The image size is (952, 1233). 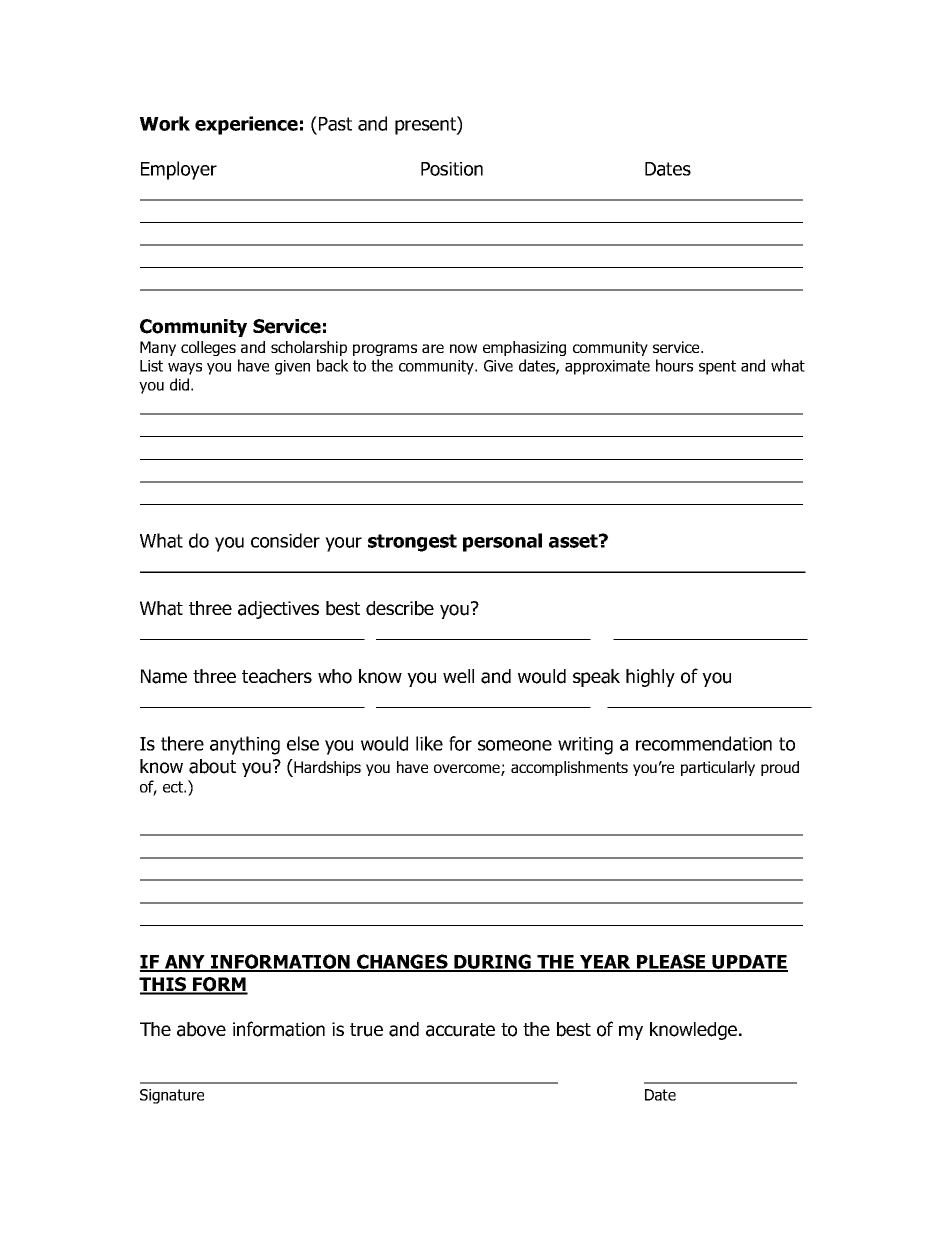 I want to click on spent, so click(x=717, y=367).
